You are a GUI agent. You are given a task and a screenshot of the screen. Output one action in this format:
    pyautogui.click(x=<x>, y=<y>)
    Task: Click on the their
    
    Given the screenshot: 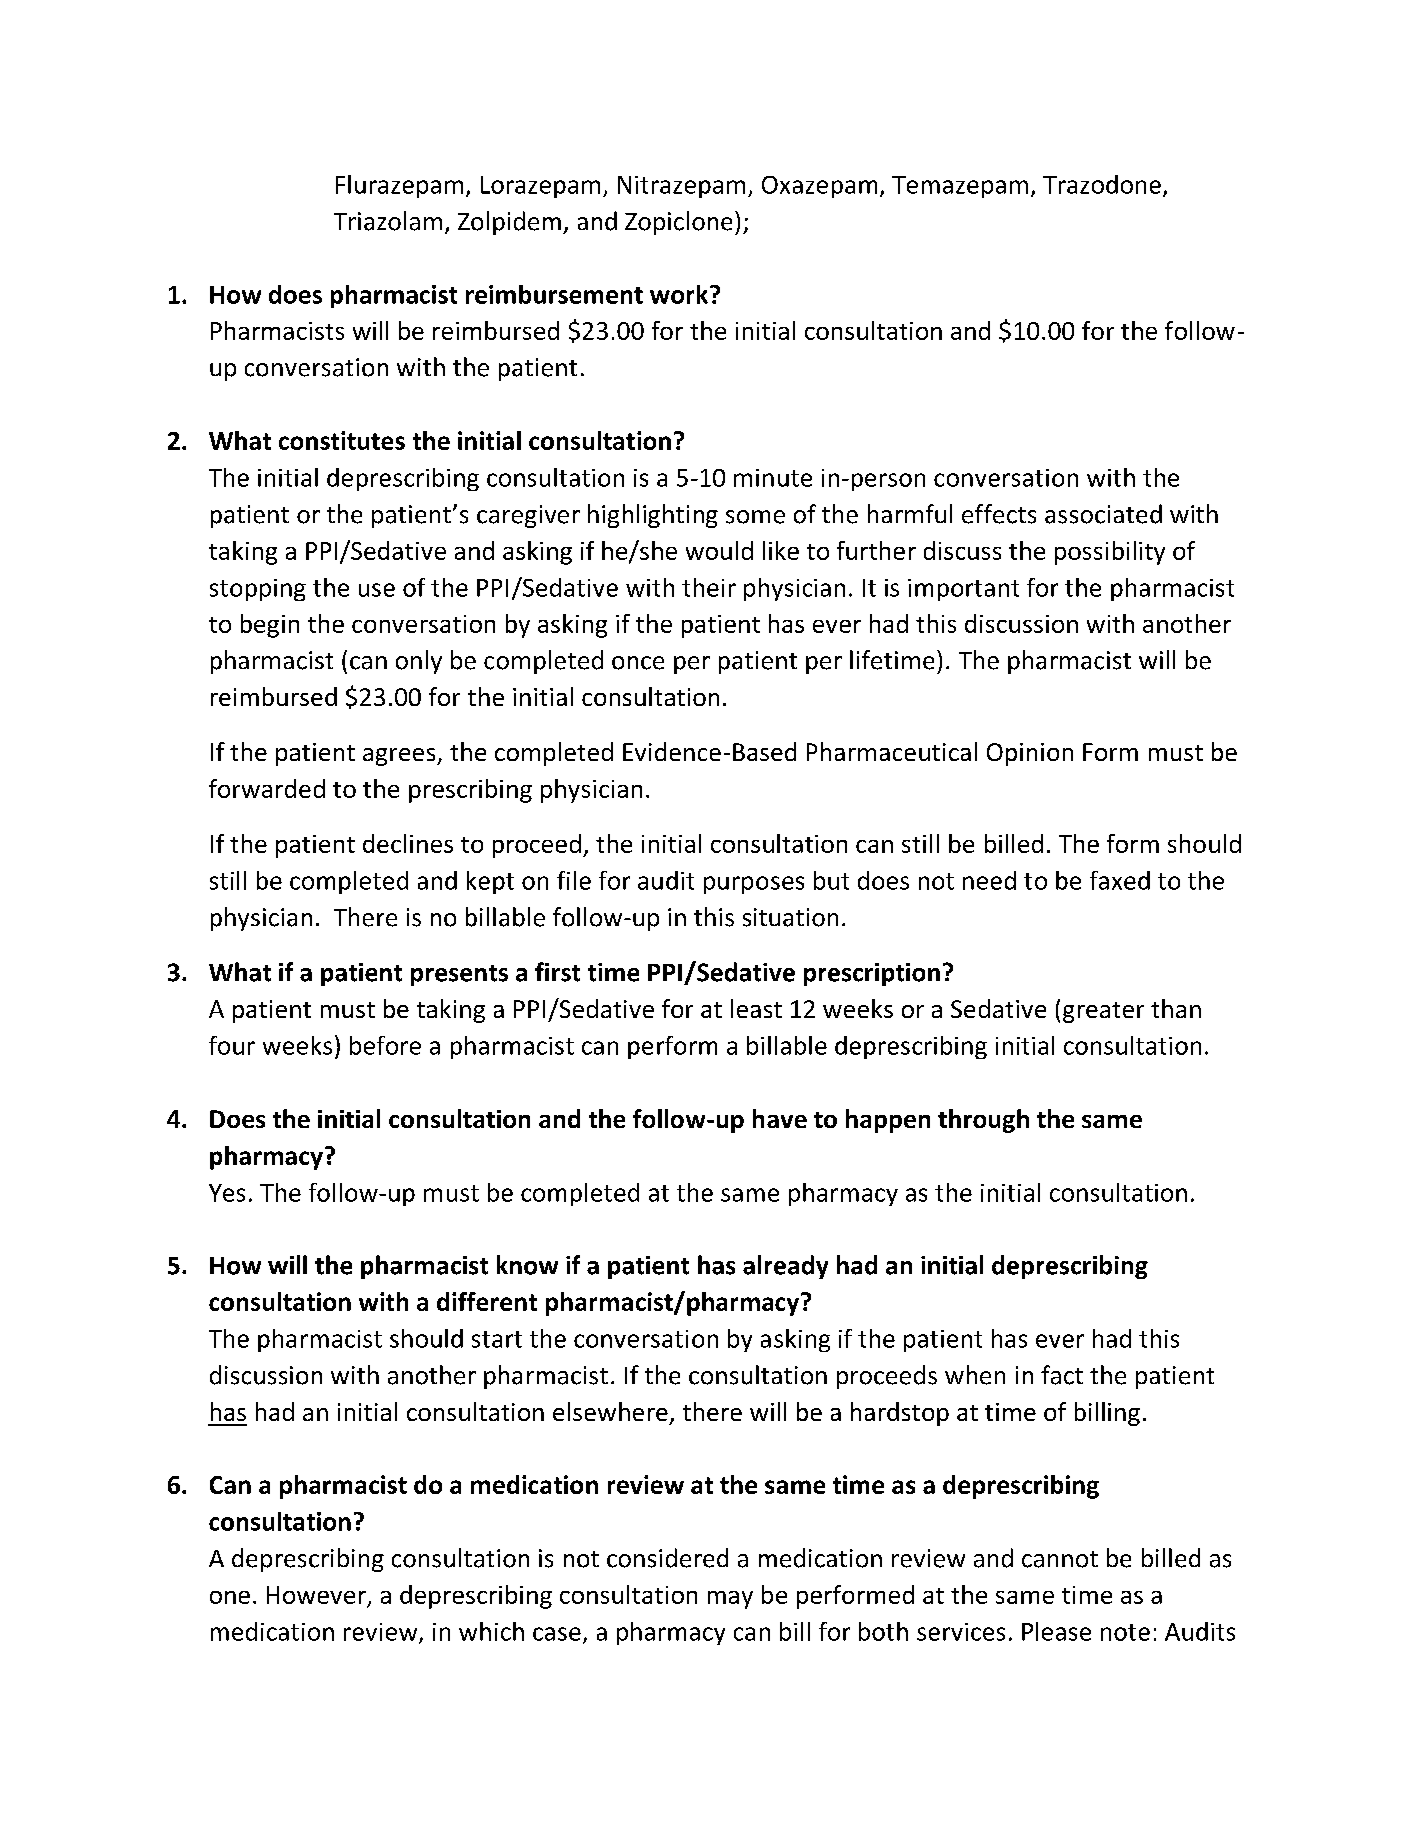 What is the action you would take?
    pyautogui.click(x=709, y=587)
